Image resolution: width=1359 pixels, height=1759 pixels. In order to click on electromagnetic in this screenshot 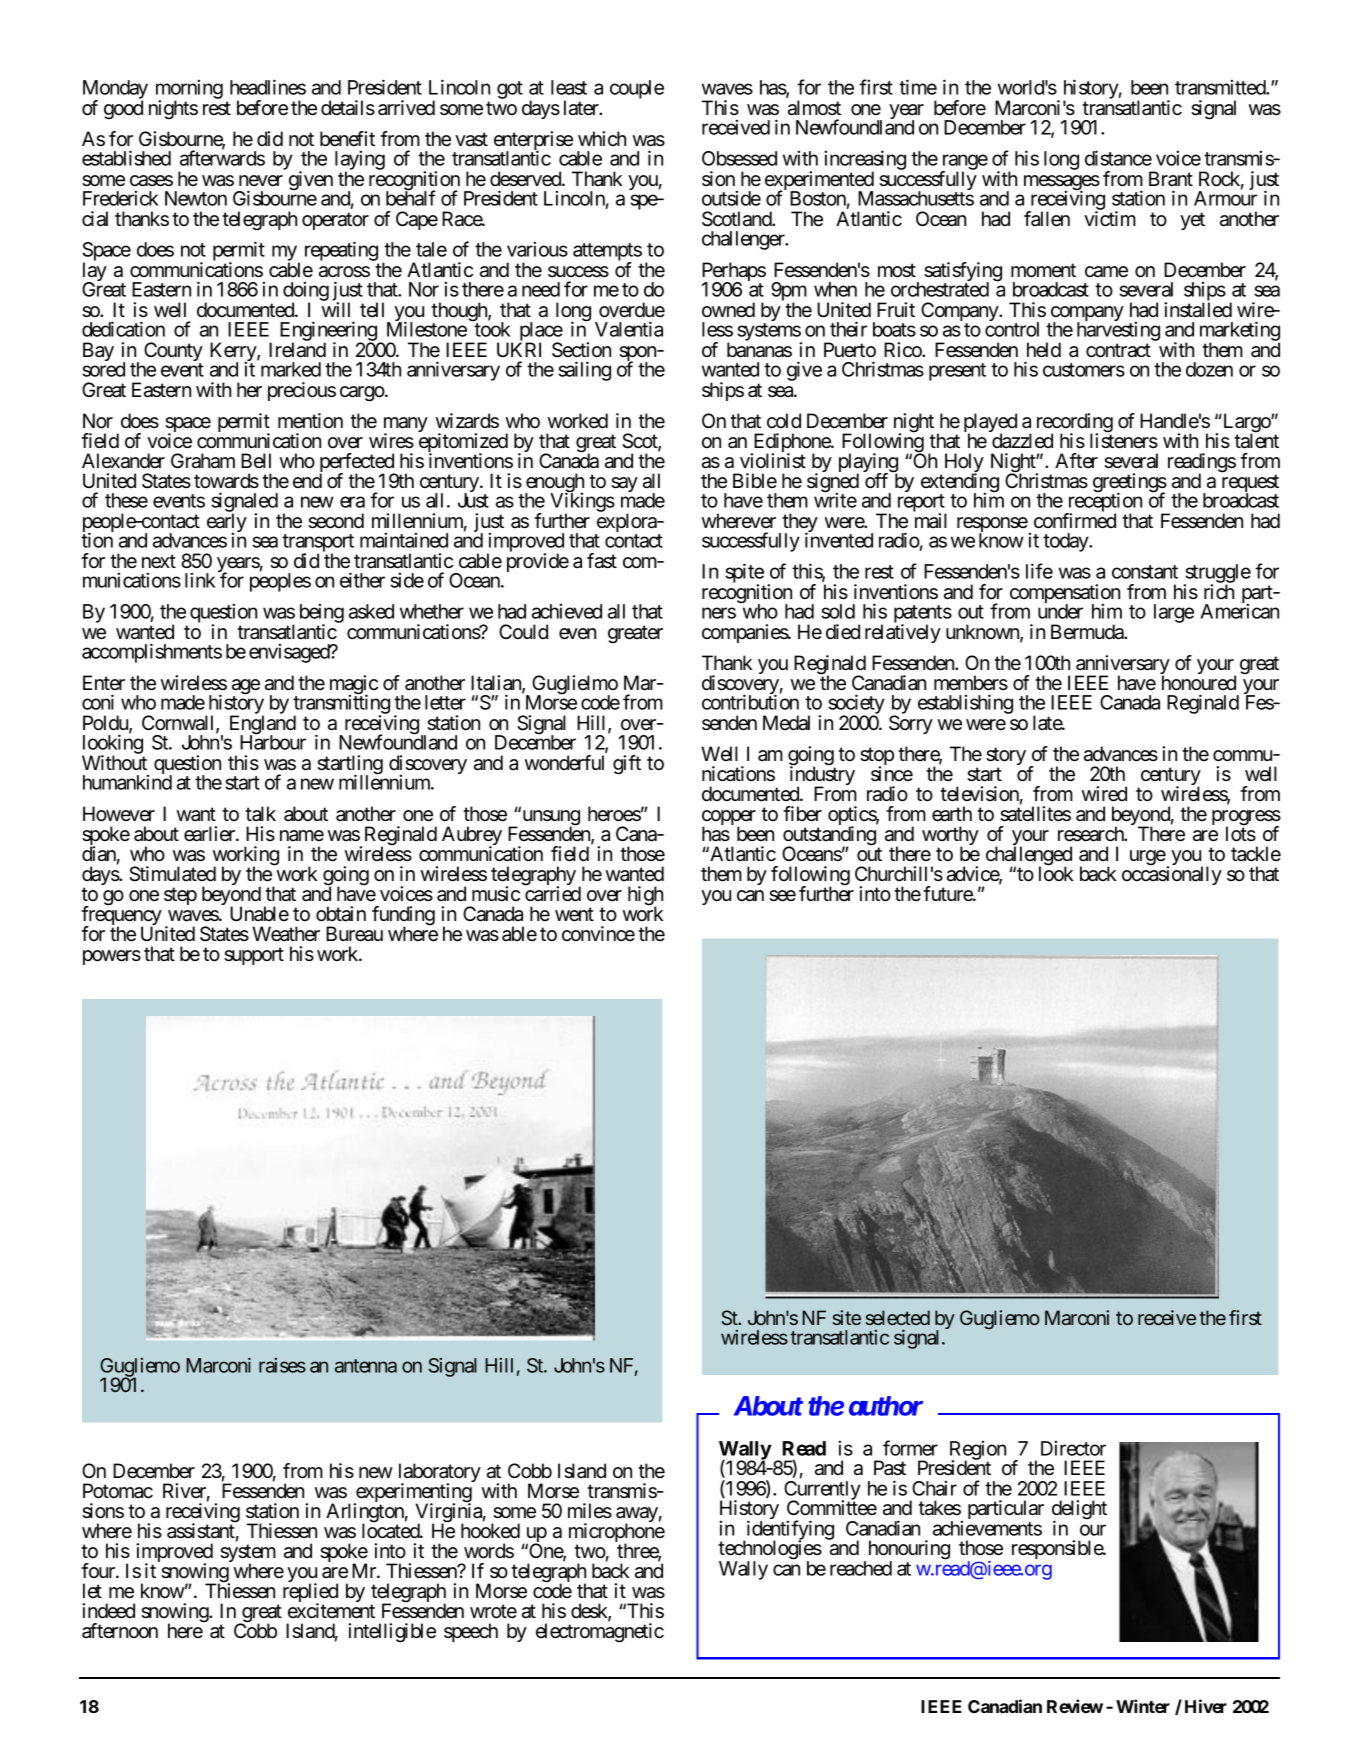, I will do `click(600, 1633)`.
